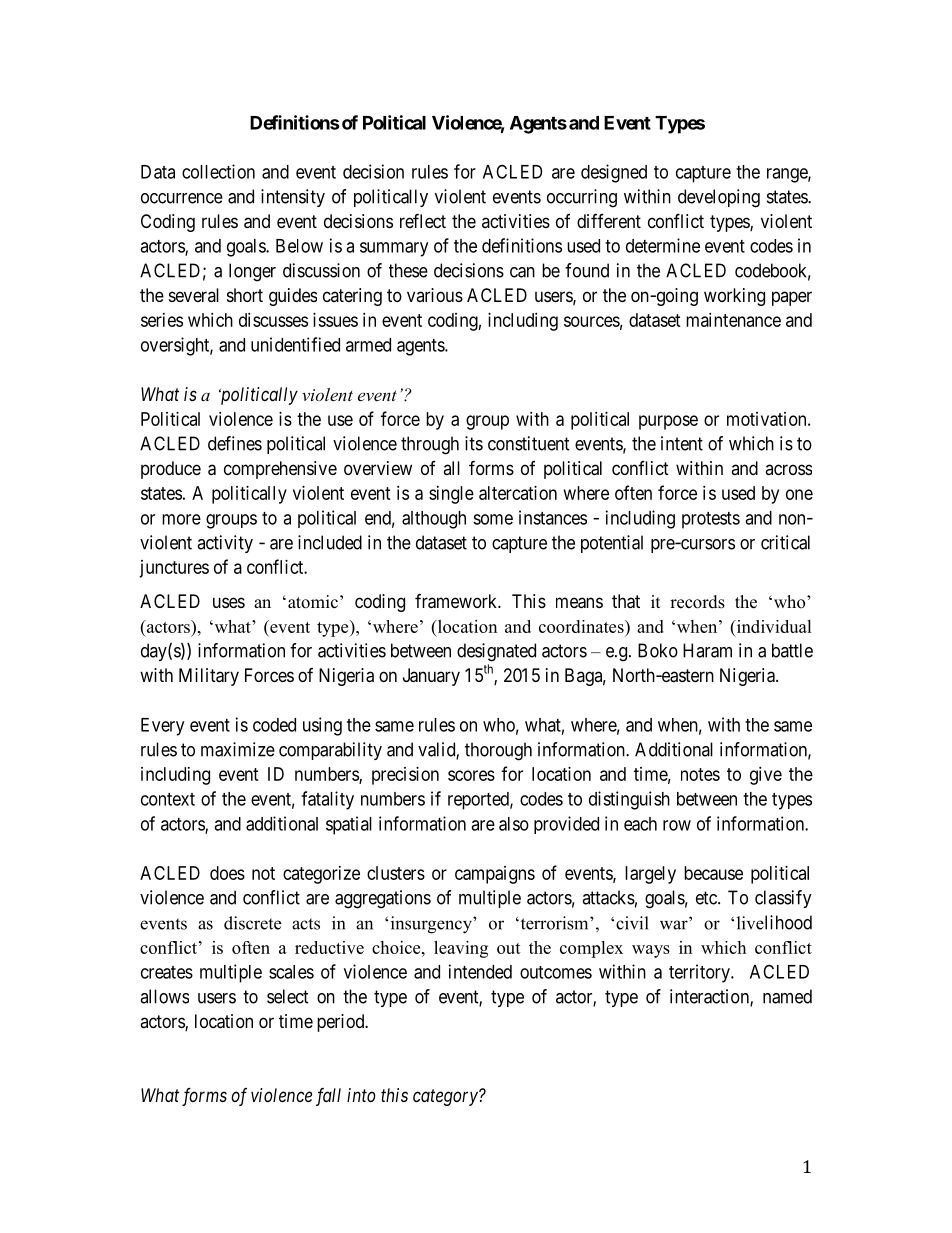 This screenshot has height=1233, width=952. Describe the element at coordinates (496, 652) in the screenshot. I see `designated` at that location.
